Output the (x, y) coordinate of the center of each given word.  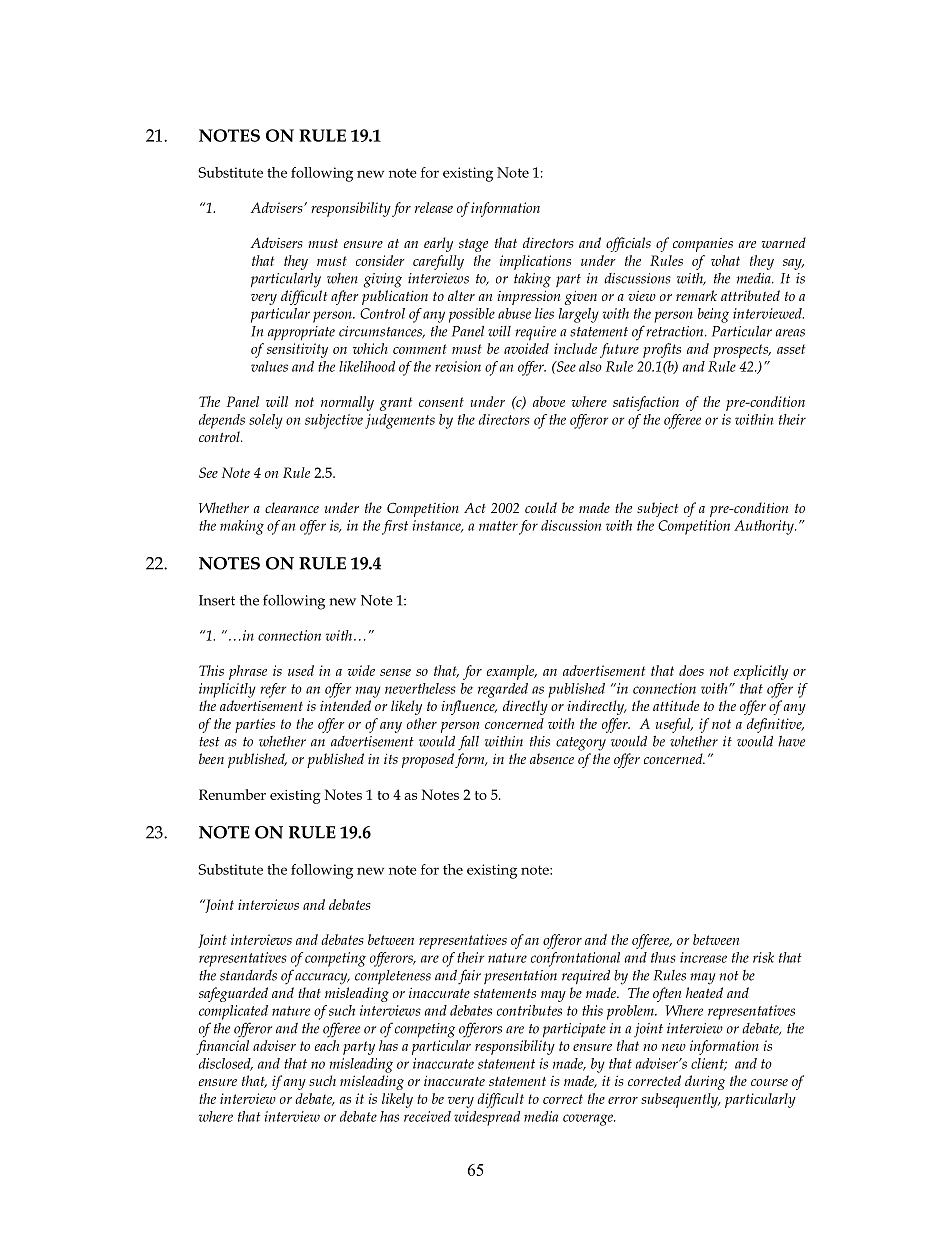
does (691, 670)
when (342, 278)
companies (703, 245)
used (301, 670)
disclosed (226, 1064)
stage (473, 245)
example (512, 672)
